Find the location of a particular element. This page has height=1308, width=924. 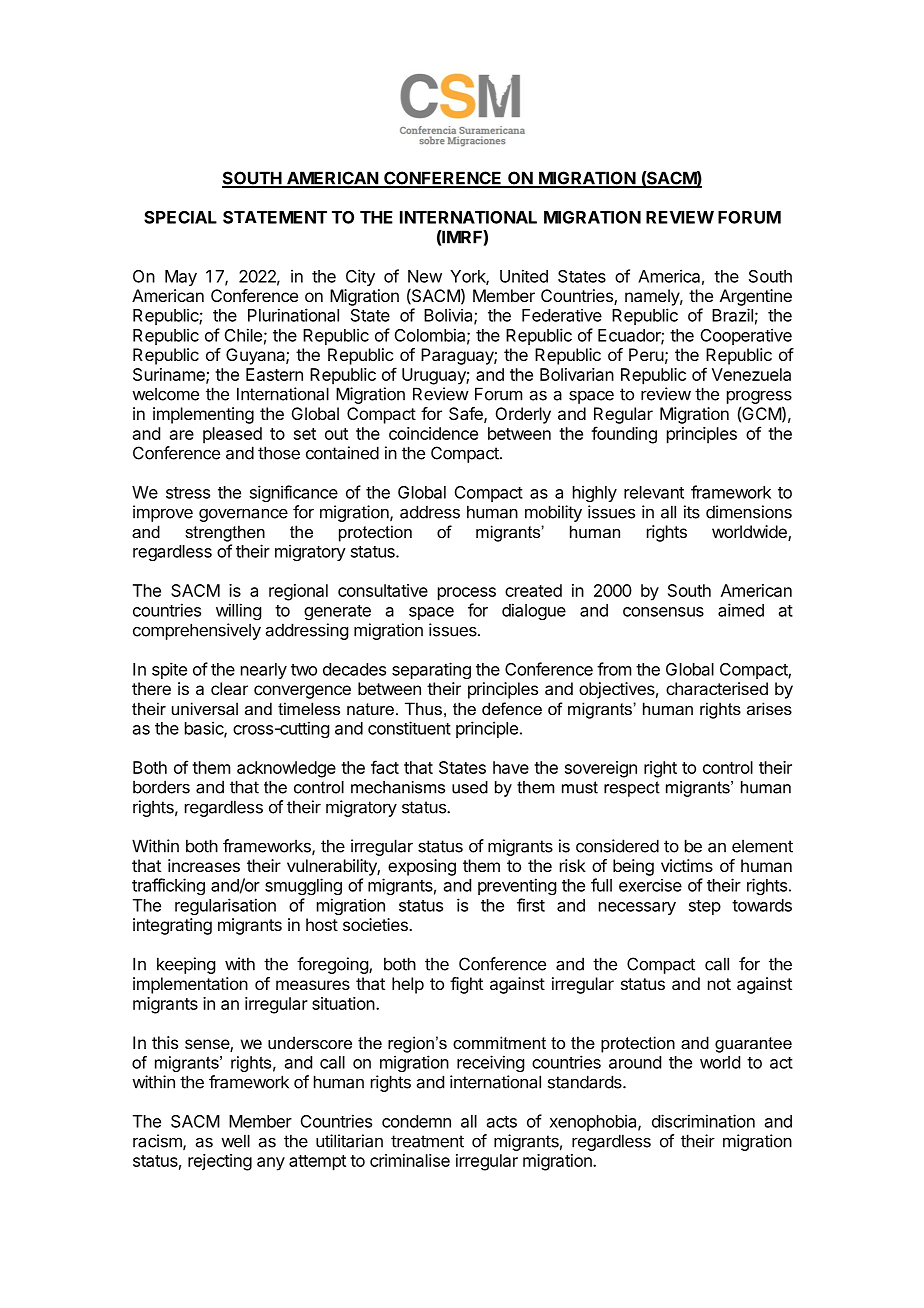

SPECIAL is located at coordinates (180, 217).
